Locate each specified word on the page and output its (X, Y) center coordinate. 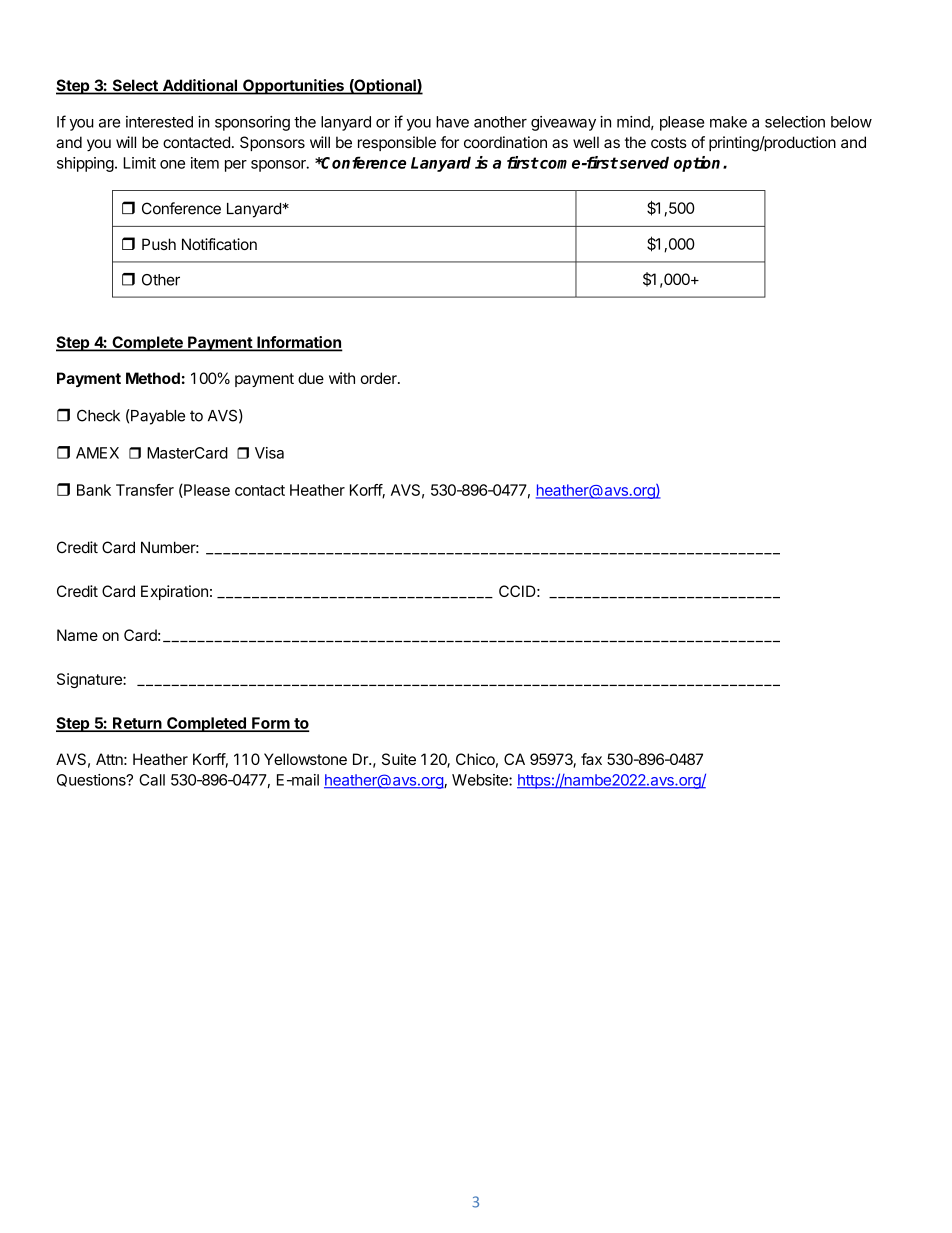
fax (591, 759)
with (342, 378)
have (452, 122)
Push (159, 244)
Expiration (174, 592)
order (379, 378)
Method (153, 378)
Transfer (145, 490)
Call (152, 780)
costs (669, 142)
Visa (269, 453)
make (728, 122)
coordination (505, 142)
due (311, 378)
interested (159, 122)
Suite (399, 759)
